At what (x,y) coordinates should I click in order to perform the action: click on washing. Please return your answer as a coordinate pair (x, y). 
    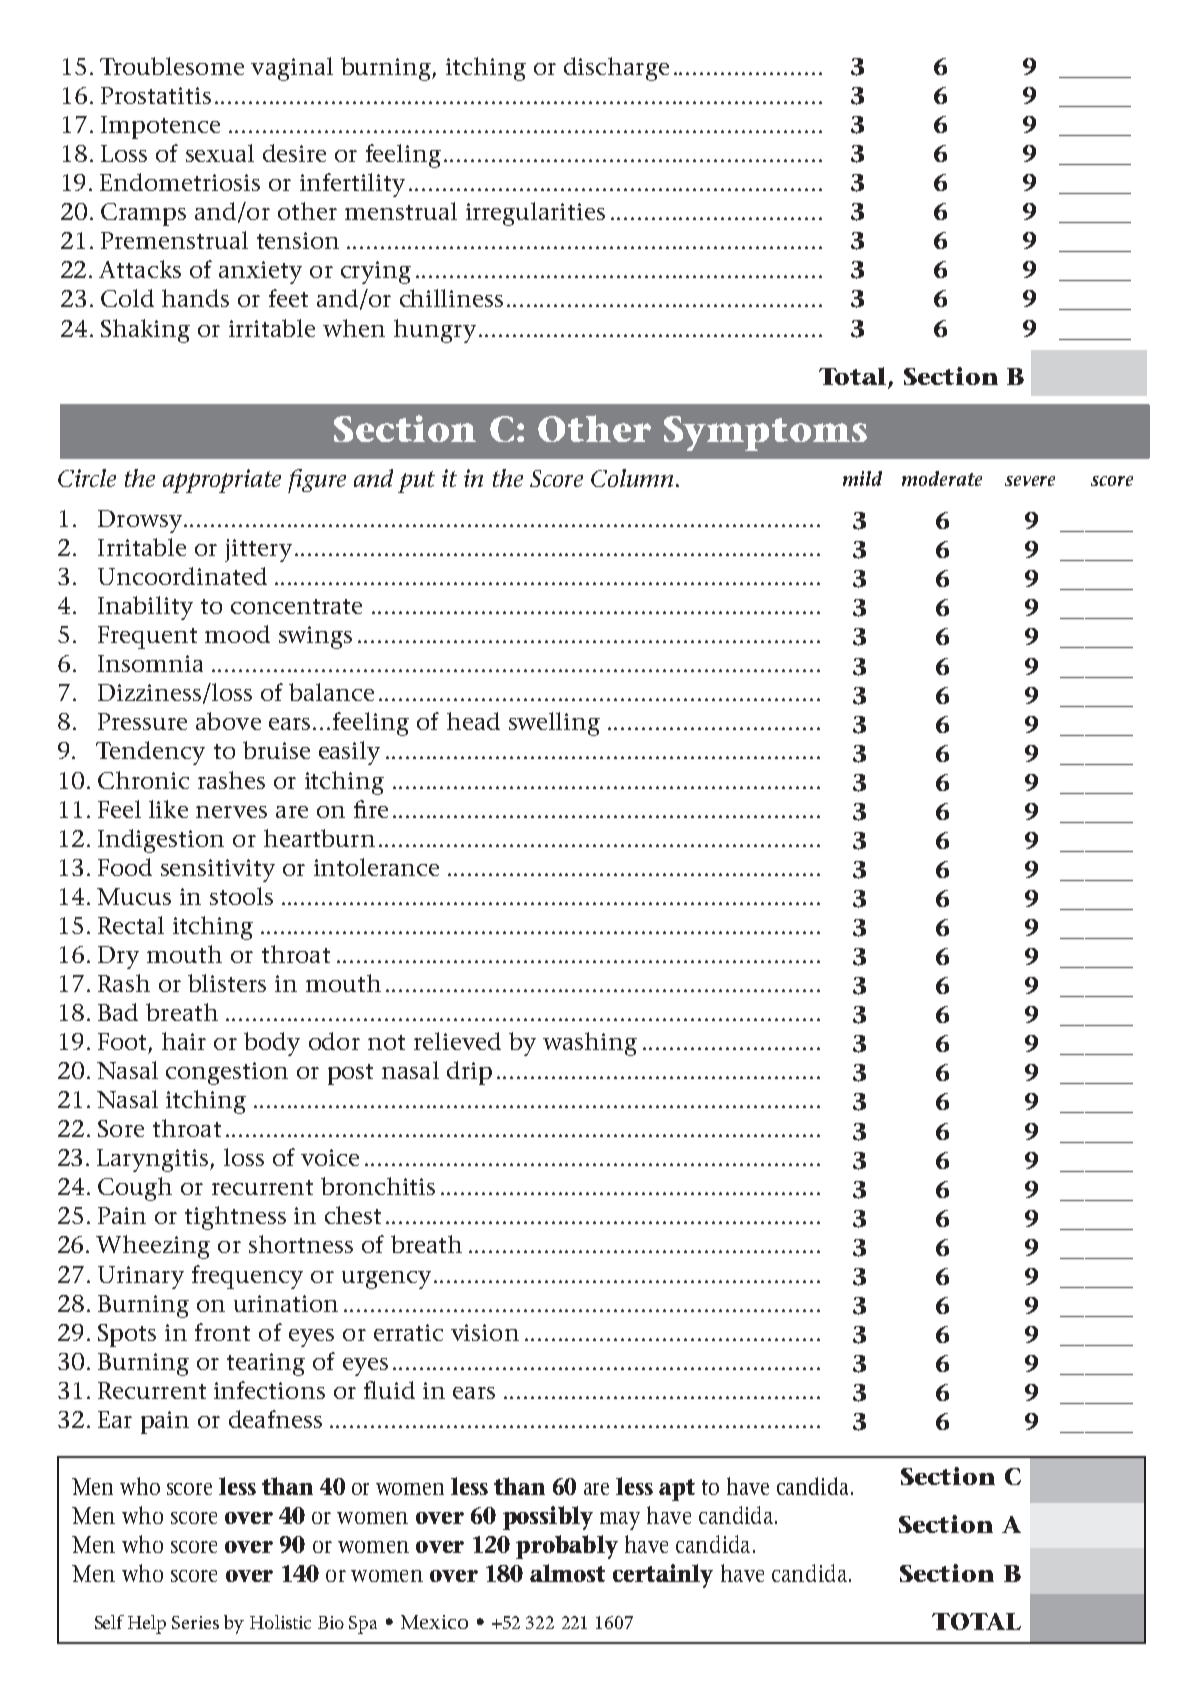
    Looking at the image, I should click on (590, 1044).
